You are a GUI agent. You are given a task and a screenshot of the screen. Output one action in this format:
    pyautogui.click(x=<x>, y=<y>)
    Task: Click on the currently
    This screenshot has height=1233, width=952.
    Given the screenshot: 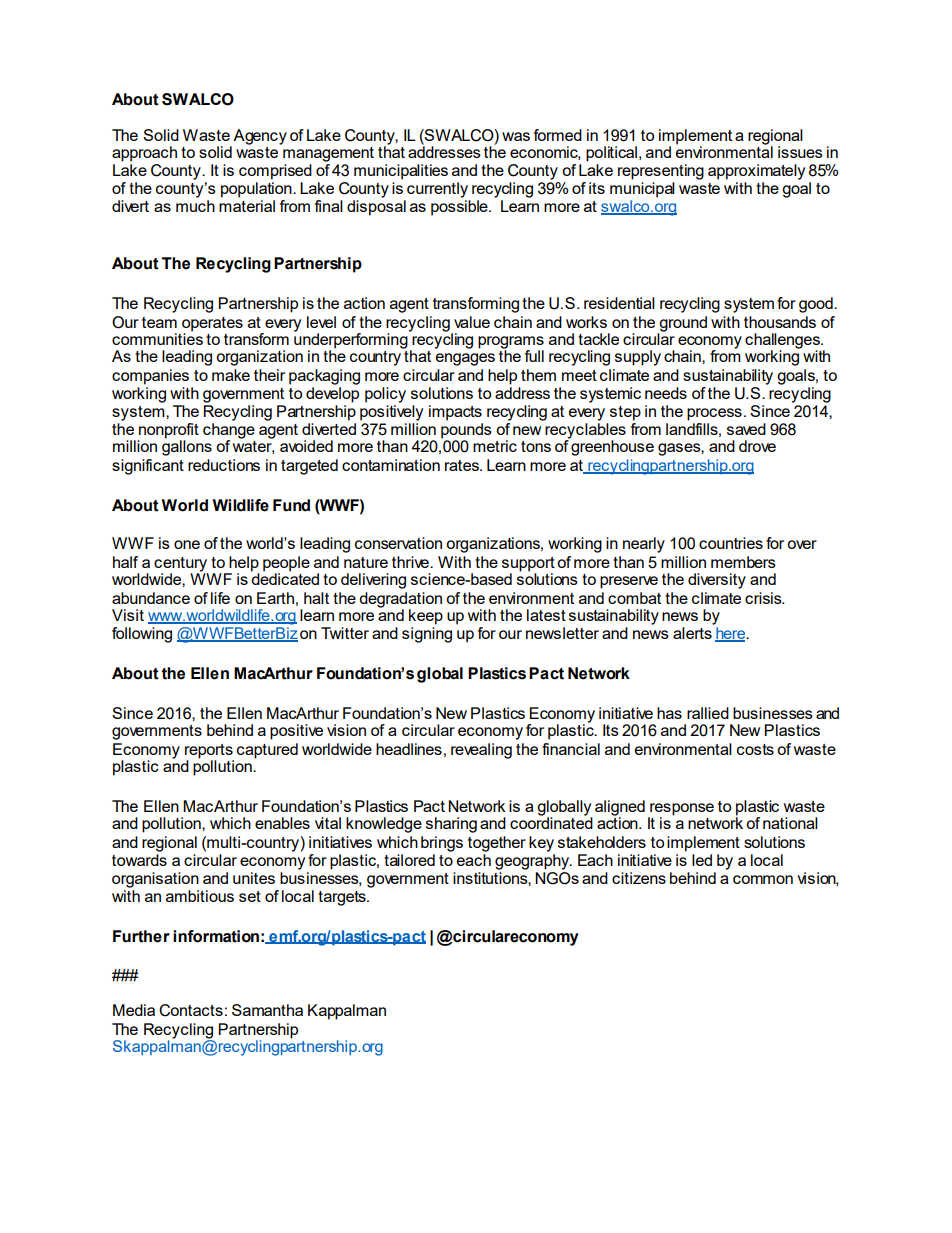 What is the action you would take?
    pyautogui.click(x=437, y=190)
